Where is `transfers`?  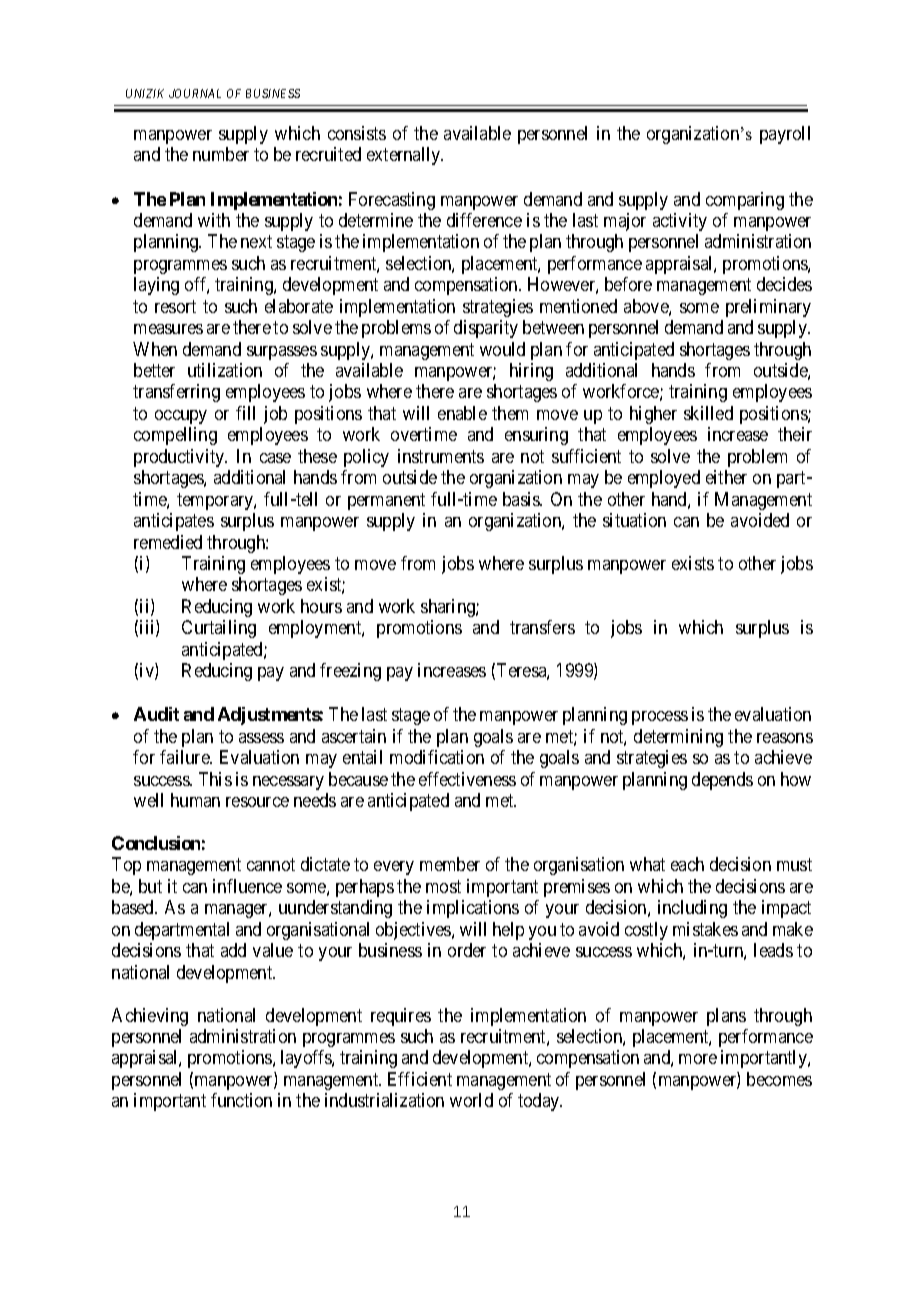 transfers is located at coordinates (542, 627).
